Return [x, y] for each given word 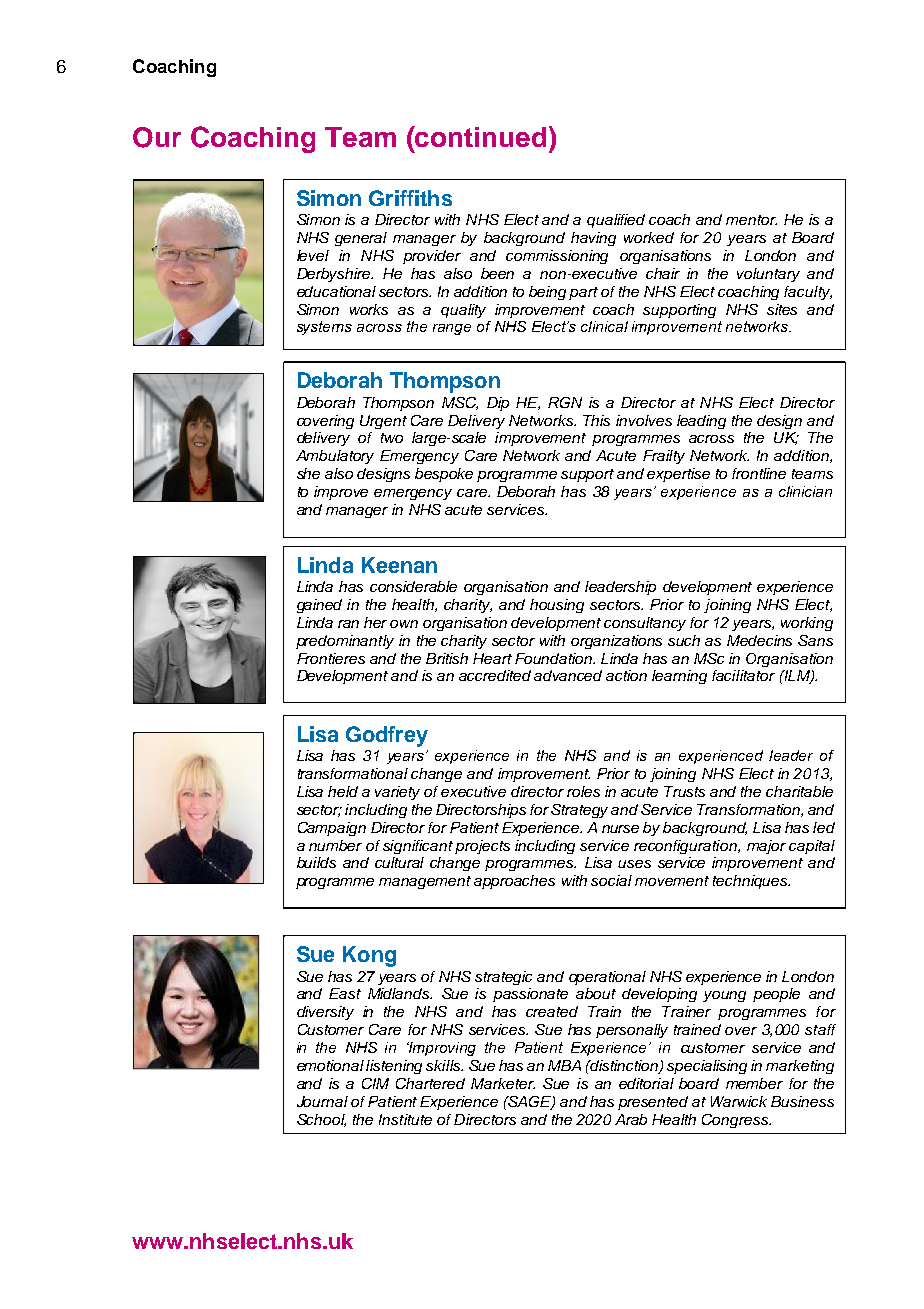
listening [394, 1067]
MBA [564, 1065]
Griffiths [410, 198]
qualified [616, 221]
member [754, 1083]
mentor [751, 220]
